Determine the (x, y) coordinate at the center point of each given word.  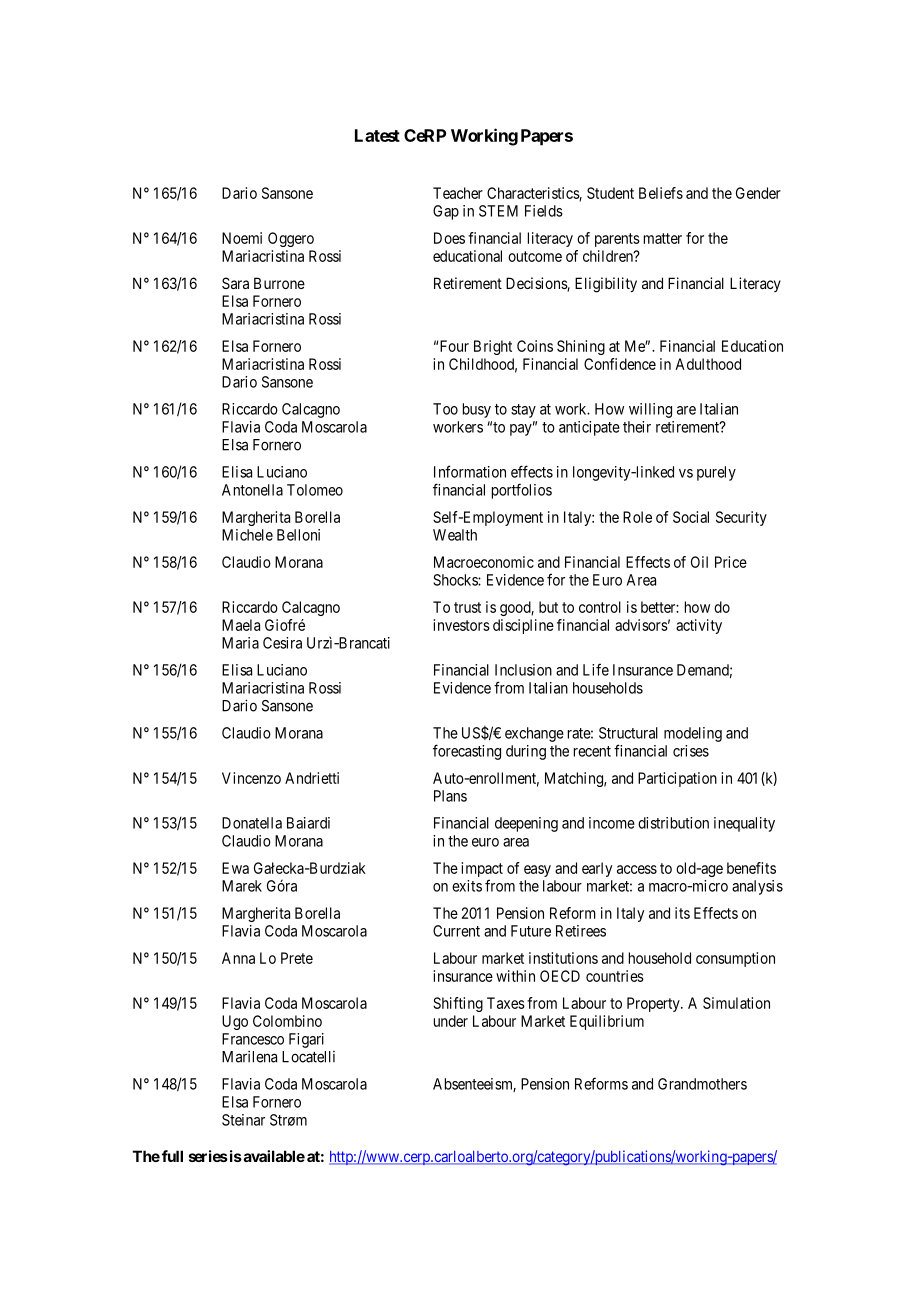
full (172, 1156)
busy (477, 410)
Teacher (458, 193)
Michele (247, 535)
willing (650, 410)
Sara (235, 283)
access (637, 869)
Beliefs (661, 193)
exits (467, 886)
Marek (242, 886)
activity (699, 626)
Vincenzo (251, 778)
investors (461, 625)
